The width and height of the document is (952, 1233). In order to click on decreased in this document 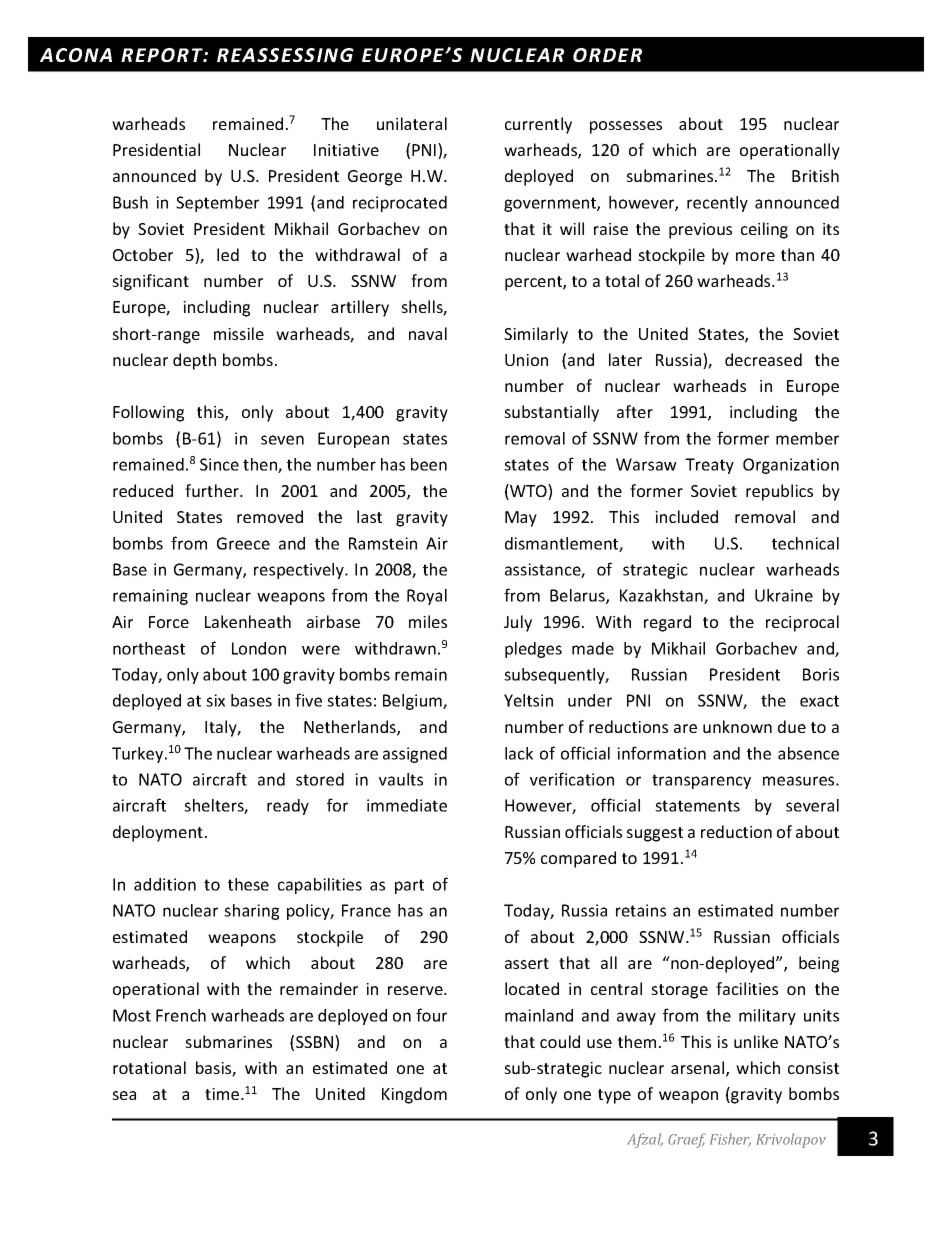, I will do `click(763, 359)`.
